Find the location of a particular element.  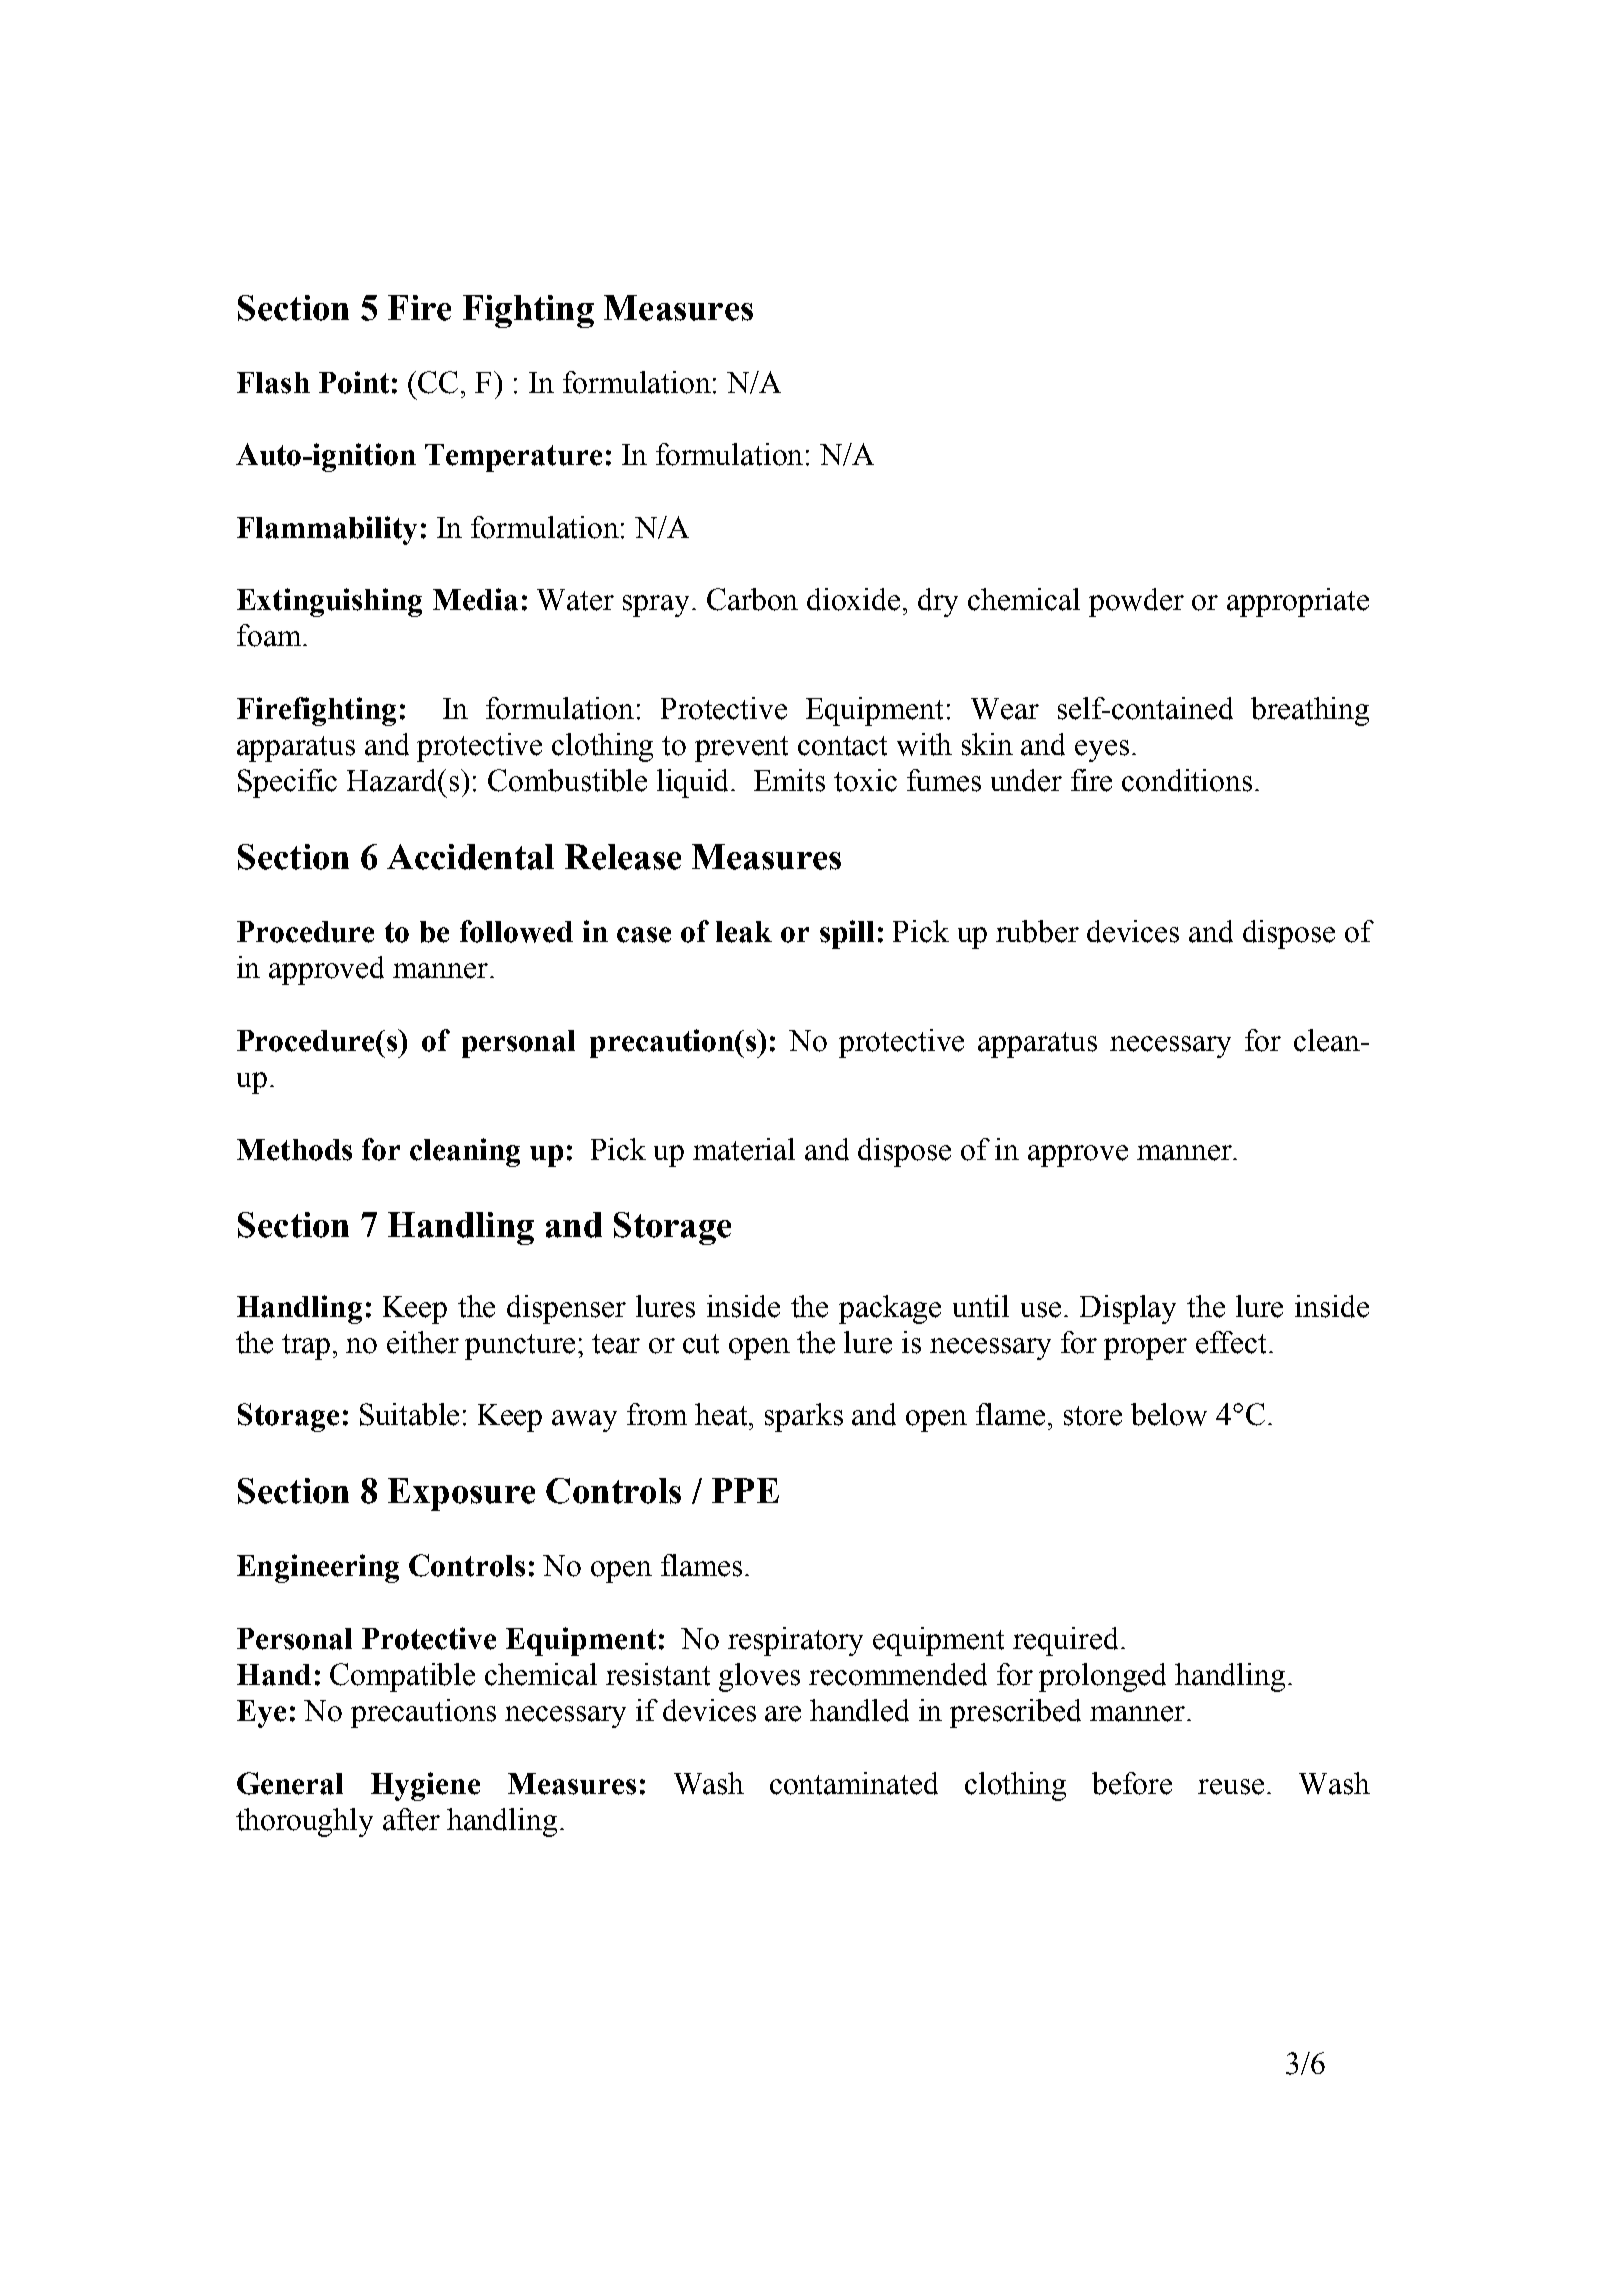

conditions is located at coordinates (1187, 780).
